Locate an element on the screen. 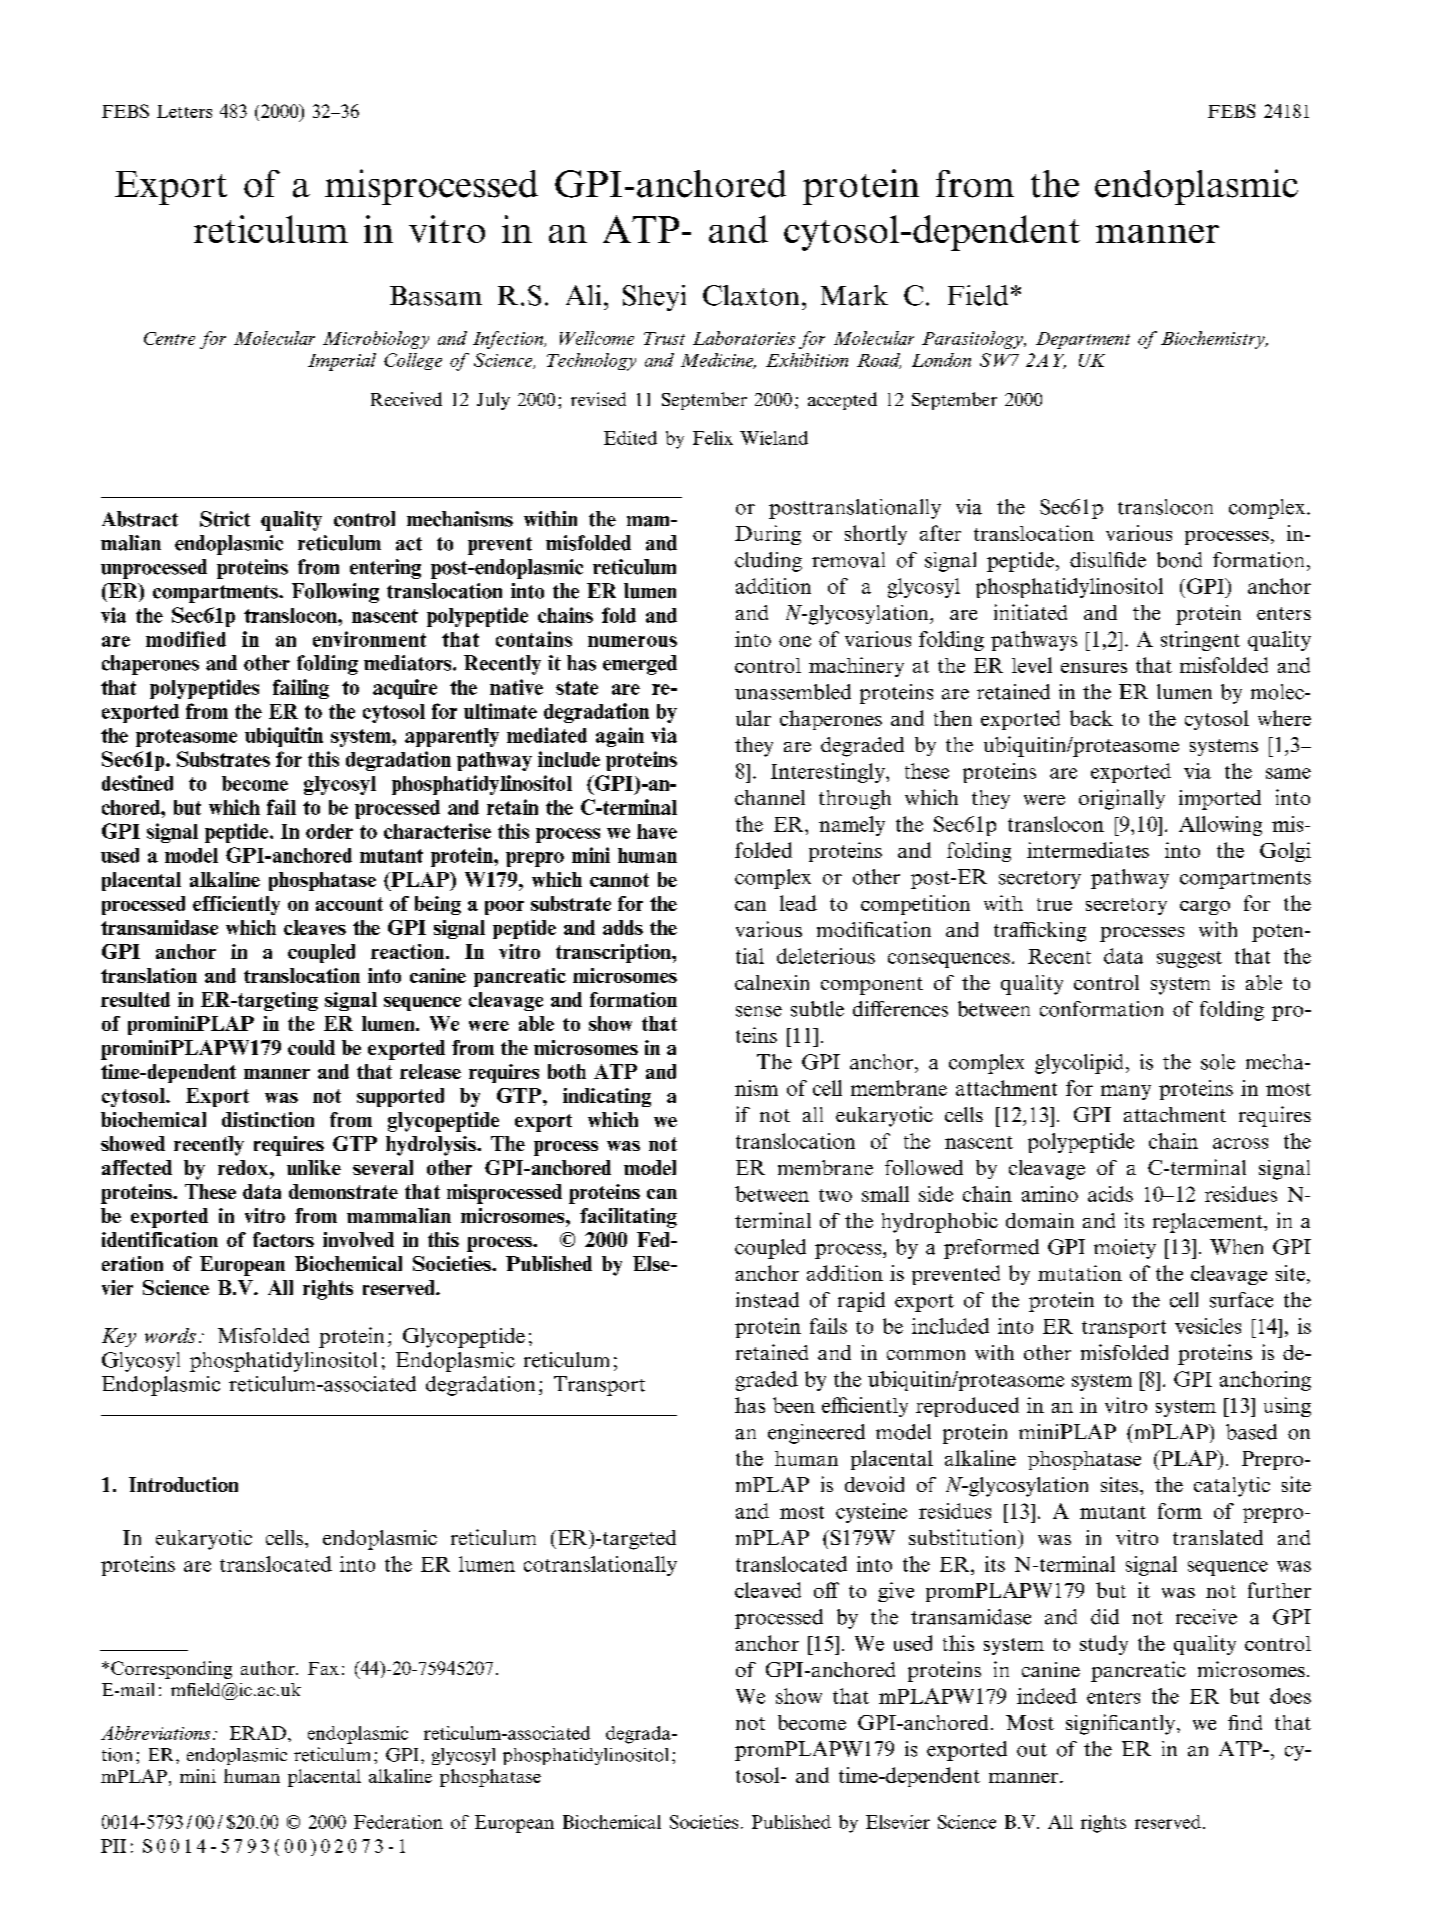 The width and height of the screenshot is (1429, 1910). bond is located at coordinates (1179, 560).
